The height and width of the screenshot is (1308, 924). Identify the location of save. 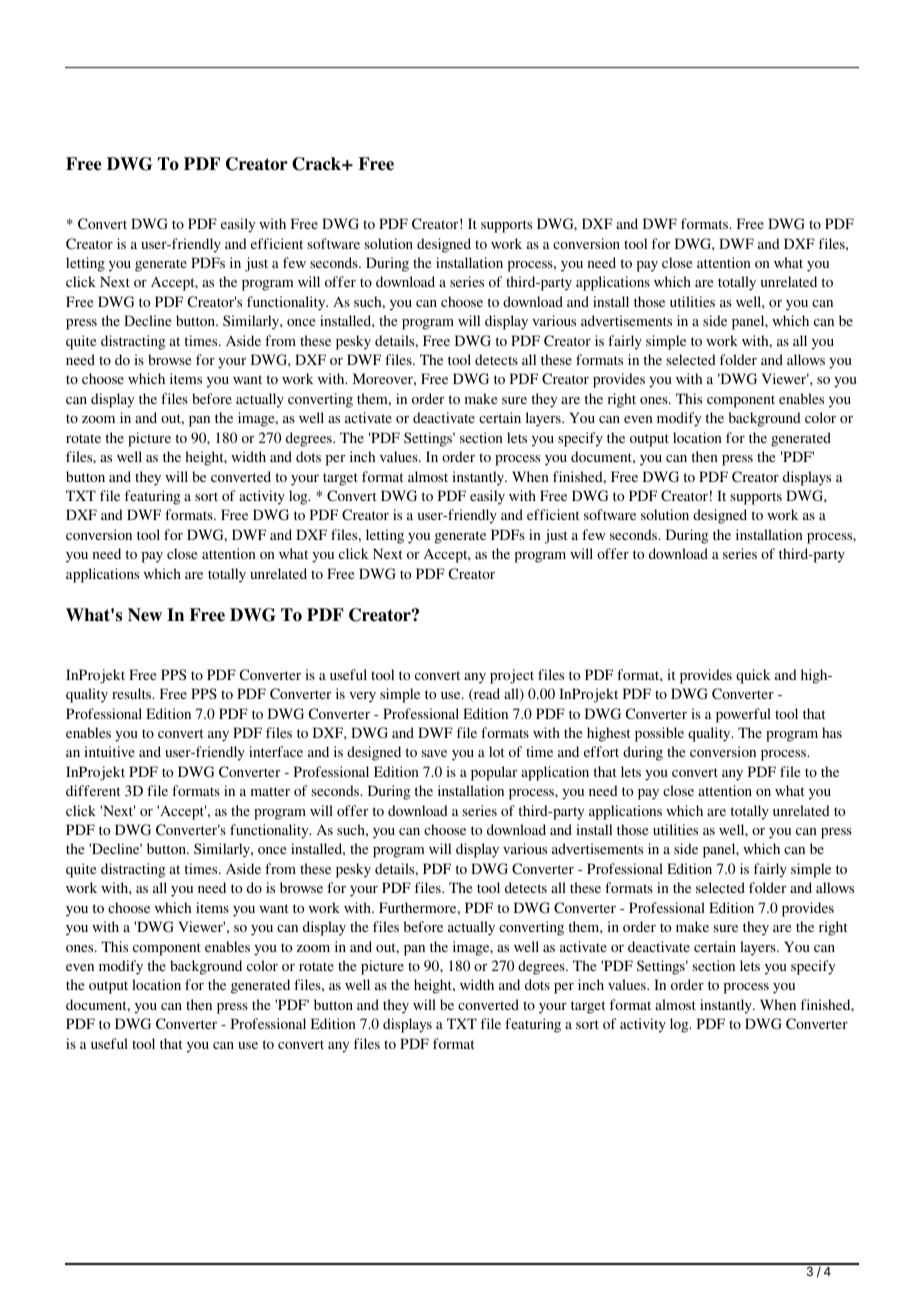
(434, 753).
